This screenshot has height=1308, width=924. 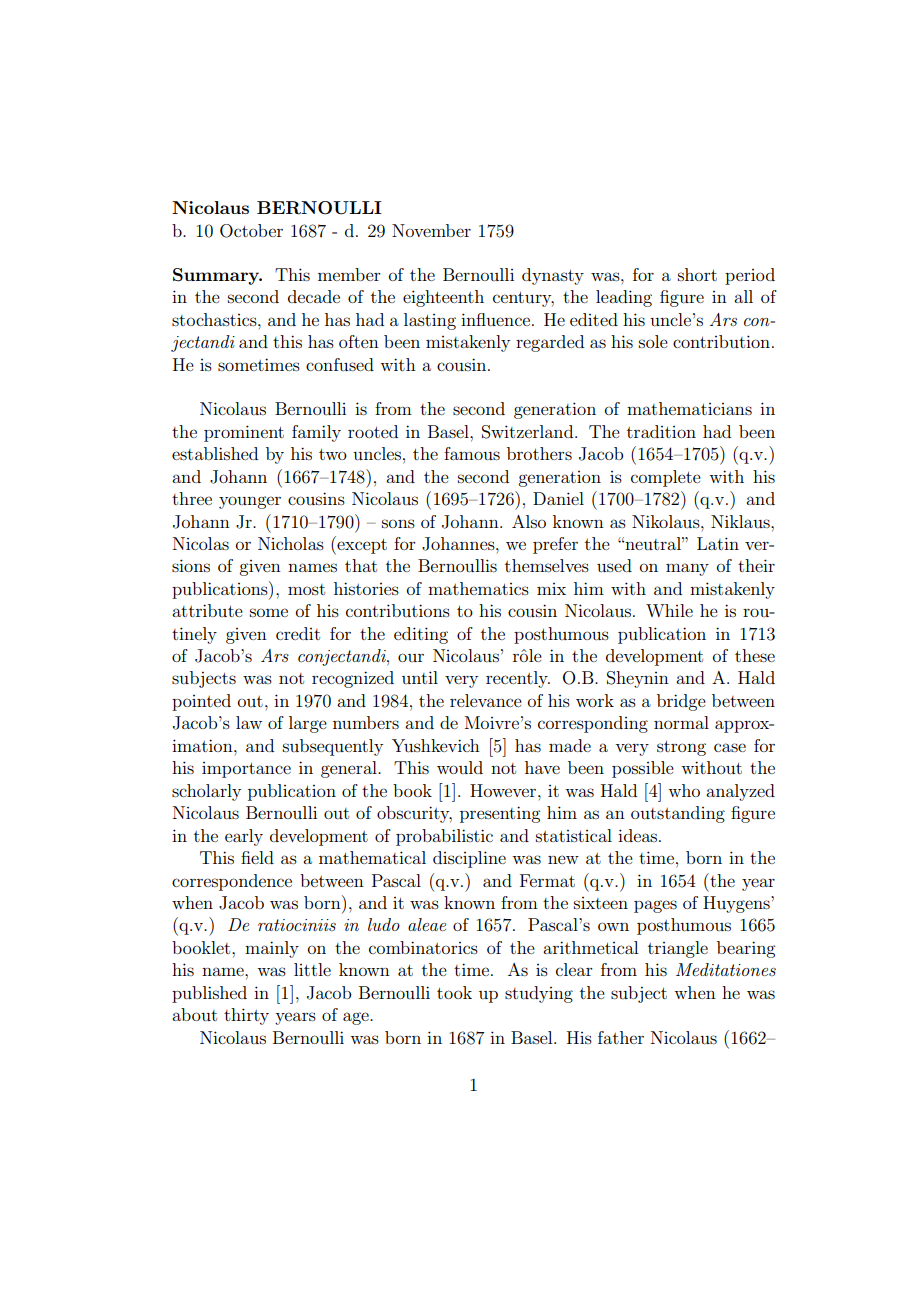 What do you see at coordinates (244, 837) in the screenshot?
I see `early` at bounding box center [244, 837].
